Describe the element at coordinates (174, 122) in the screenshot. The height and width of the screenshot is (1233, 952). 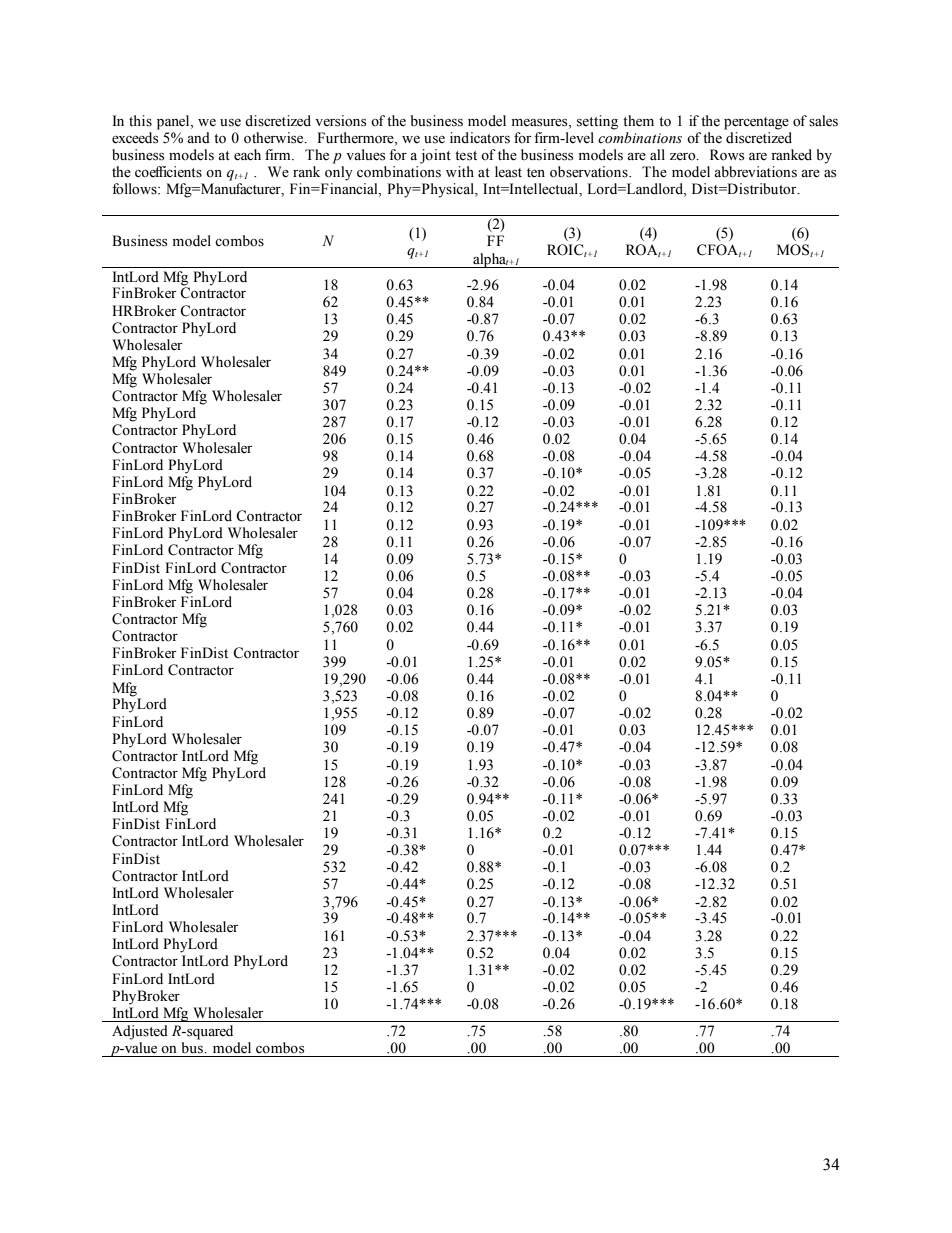
I see `panel` at that location.
